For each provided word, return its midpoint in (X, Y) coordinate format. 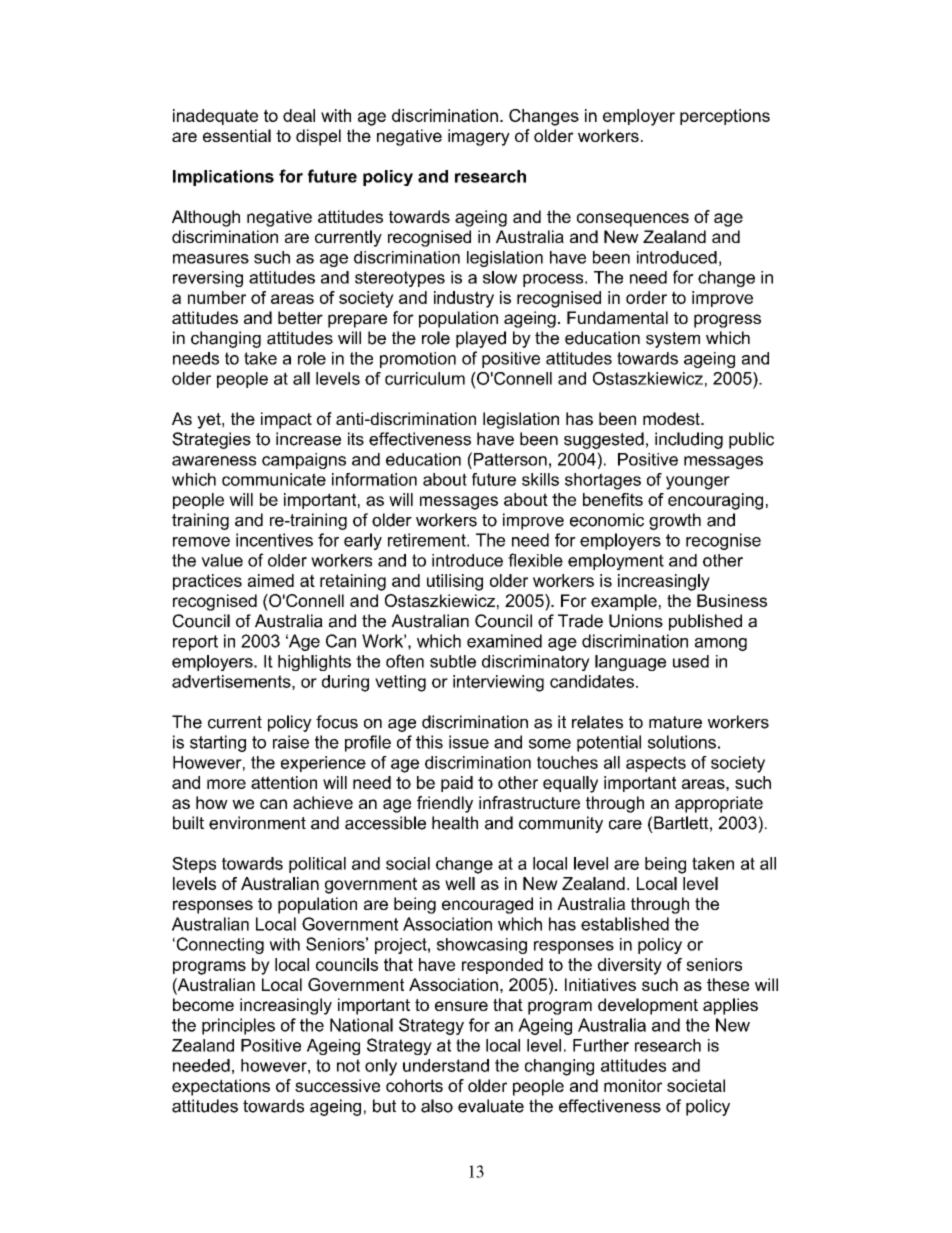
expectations (221, 1087)
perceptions (725, 117)
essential (237, 135)
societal (696, 1085)
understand (446, 1065)
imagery (479, 137)
